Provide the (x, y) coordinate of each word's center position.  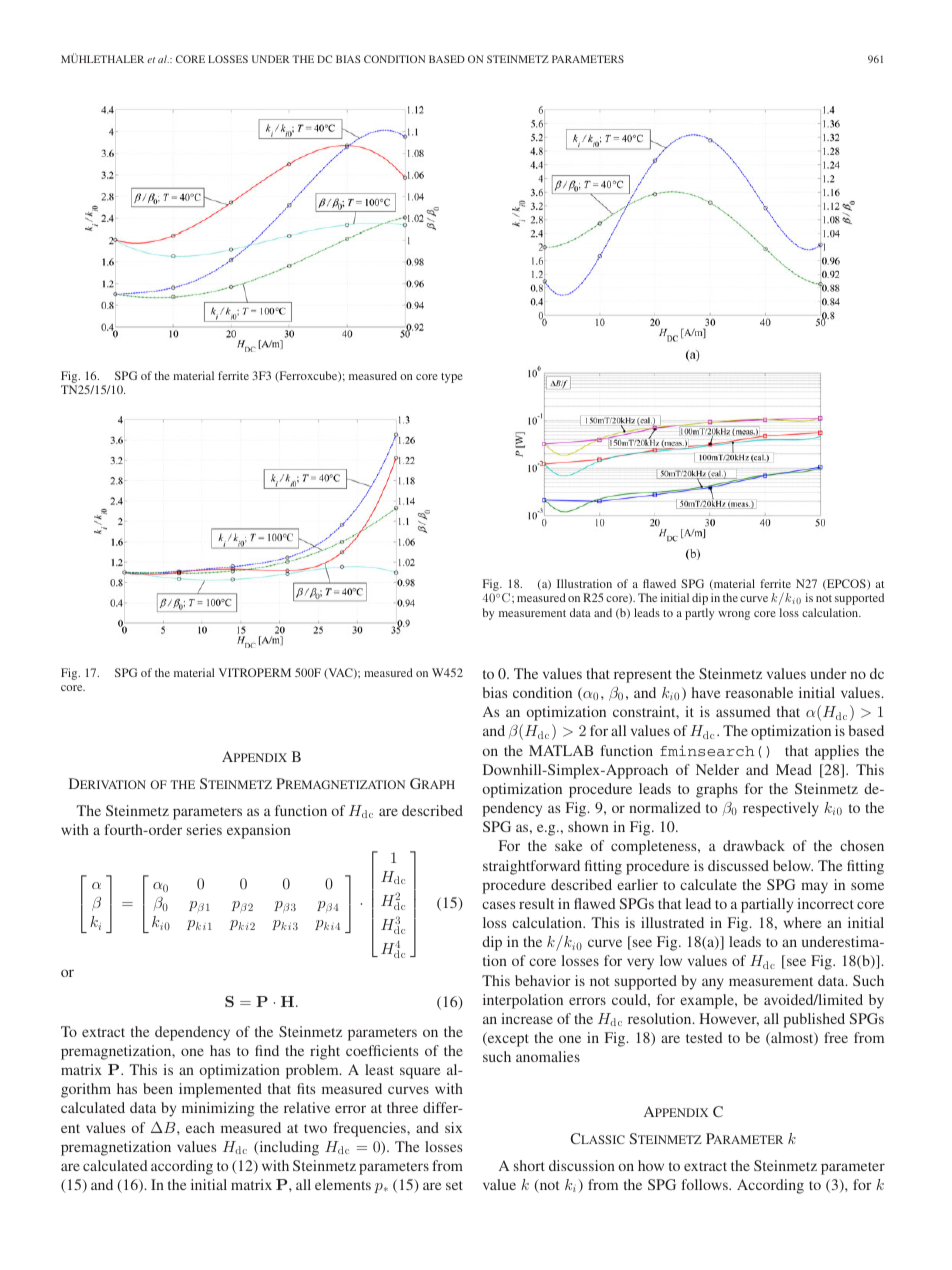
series (204, 829)
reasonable (759, 692)
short (529, 1165)
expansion (259, 831)
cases (498, 905)
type (452, 378)
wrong (734, 615)
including (288, 1148)
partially (767, 905)
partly (699, 614)
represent (643, 676)
